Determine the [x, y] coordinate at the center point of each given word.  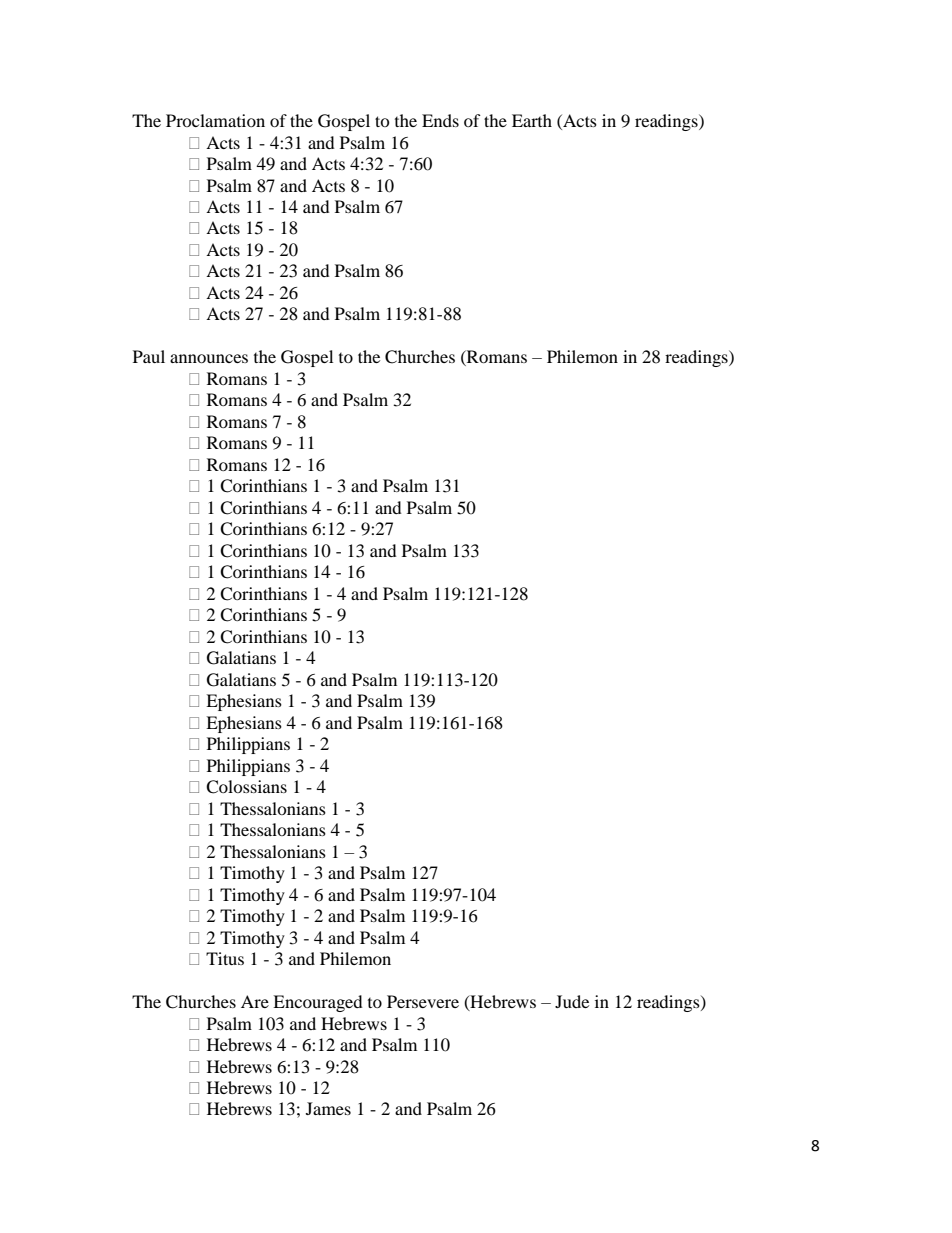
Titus [225, 958]
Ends [440, 120]
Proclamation [215, 120]
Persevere [423, 1001]
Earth [532, 120]
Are [255, 1001]
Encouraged [318, 1003]
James [328, 1108]
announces [209, 358]
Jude [572, 1001]
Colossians [246, 787]
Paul [149, 356]
